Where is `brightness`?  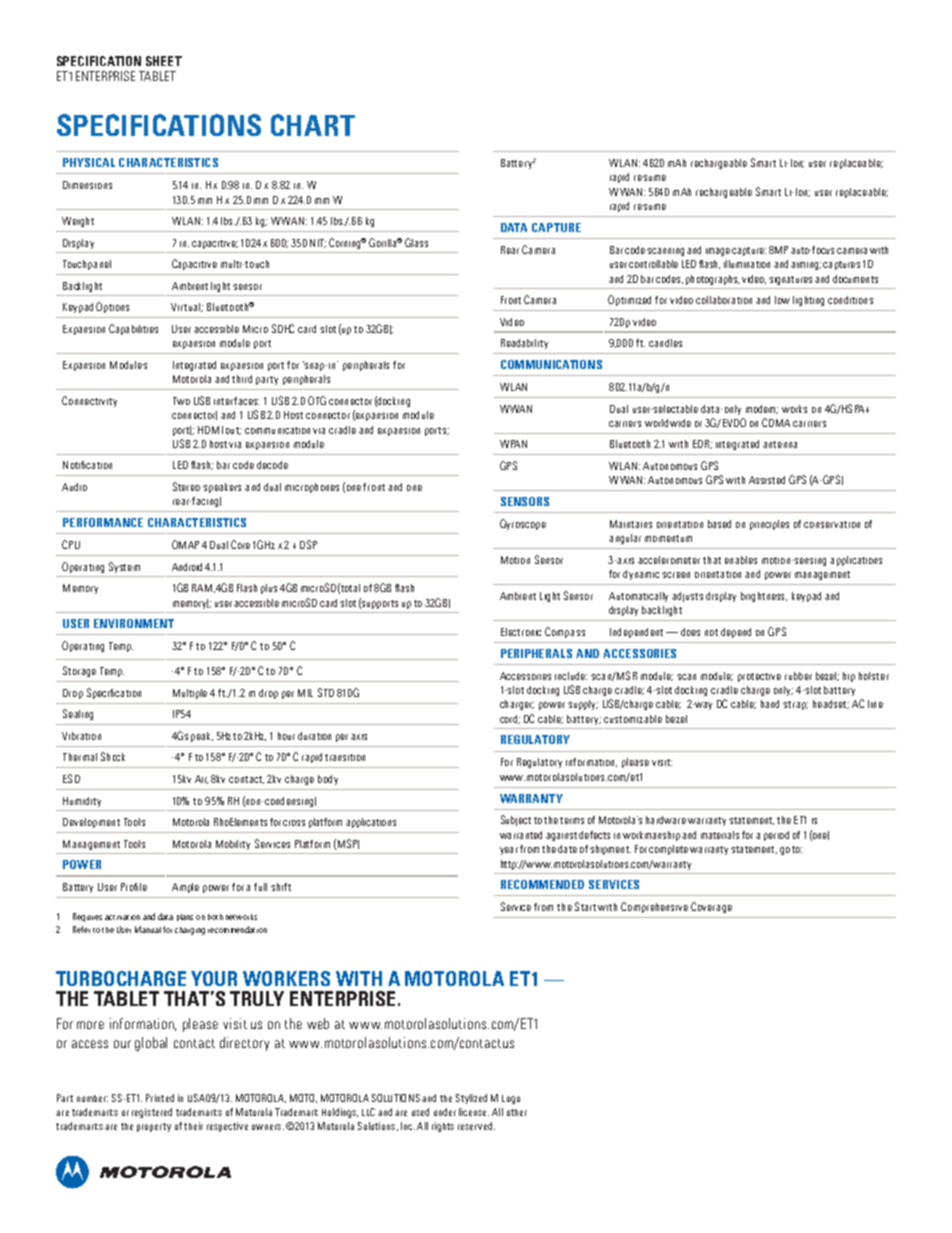 brightness is located at coordinates (764, 597).
